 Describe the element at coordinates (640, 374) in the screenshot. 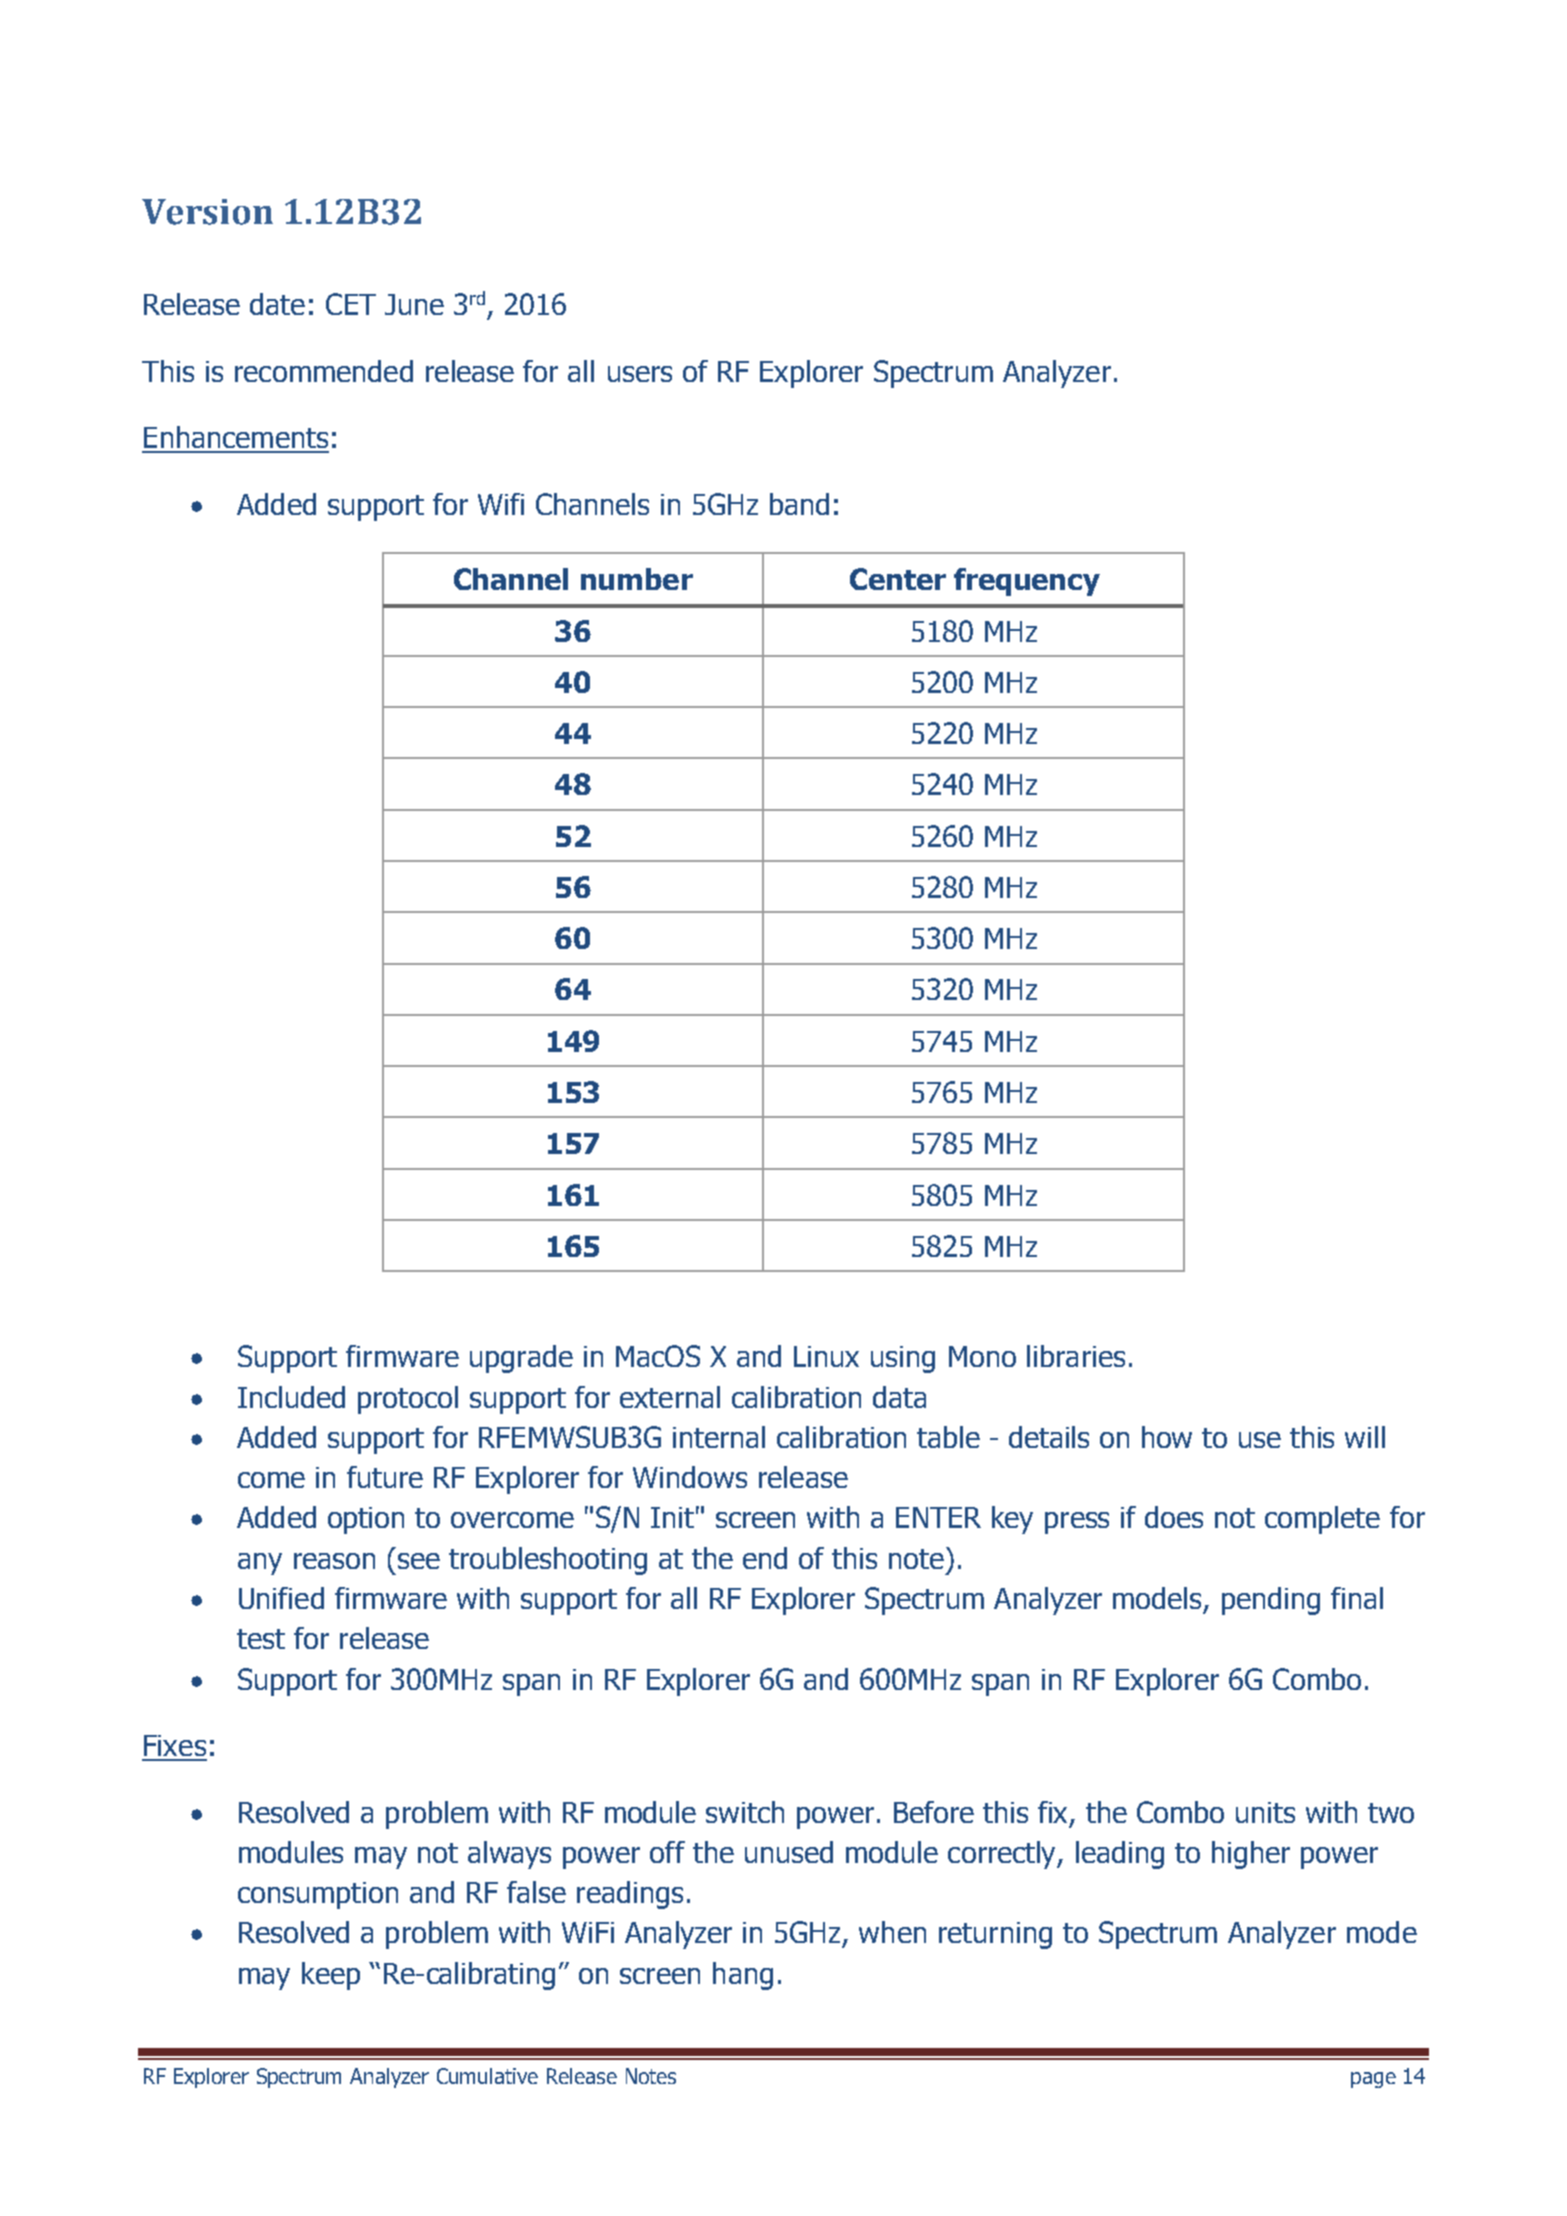

I see `users` at that location.
